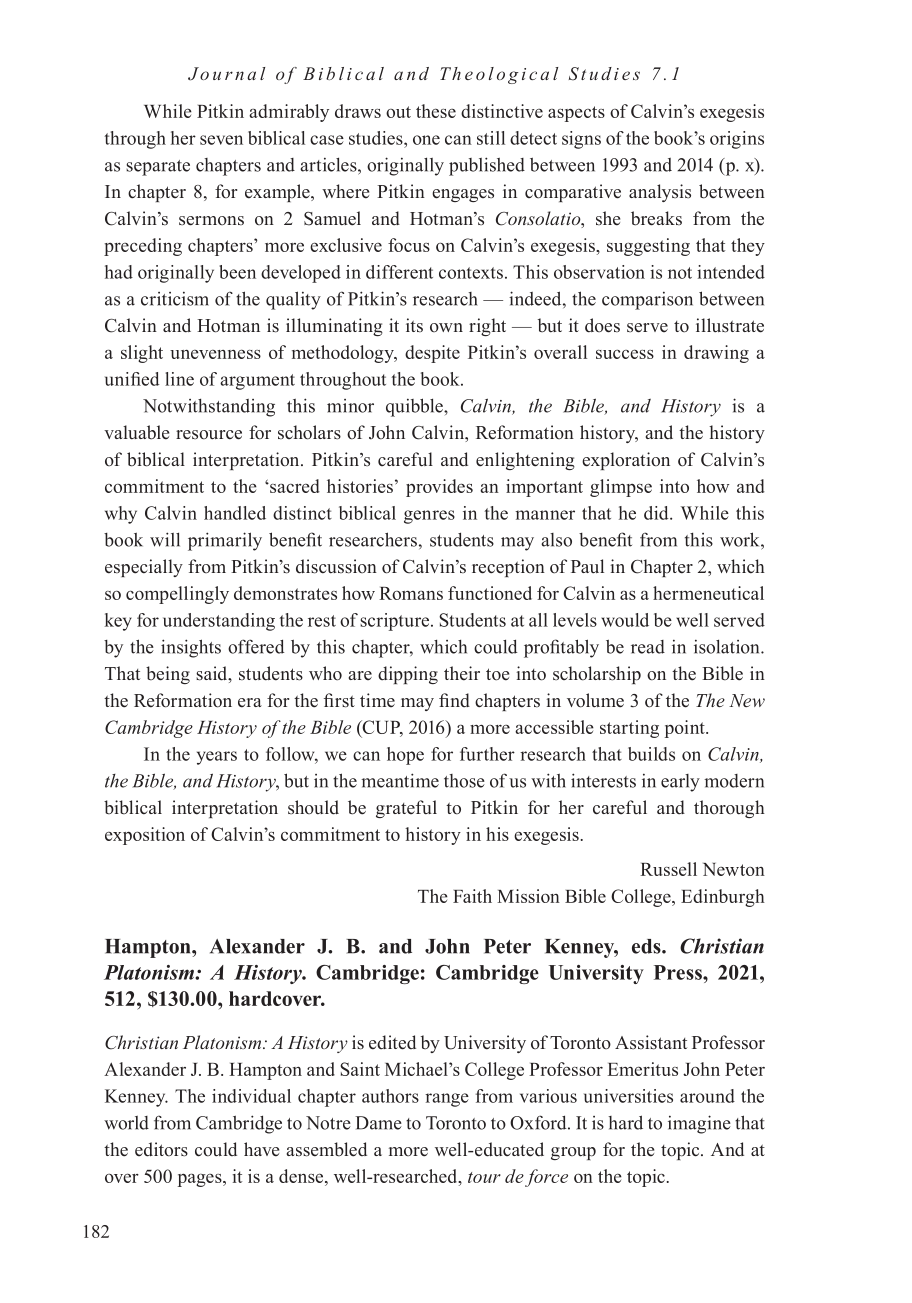 The height and width of the page is (1303, 912). Describe the element at coordinates (221, 140) in the page. I see `seven` at that location.
